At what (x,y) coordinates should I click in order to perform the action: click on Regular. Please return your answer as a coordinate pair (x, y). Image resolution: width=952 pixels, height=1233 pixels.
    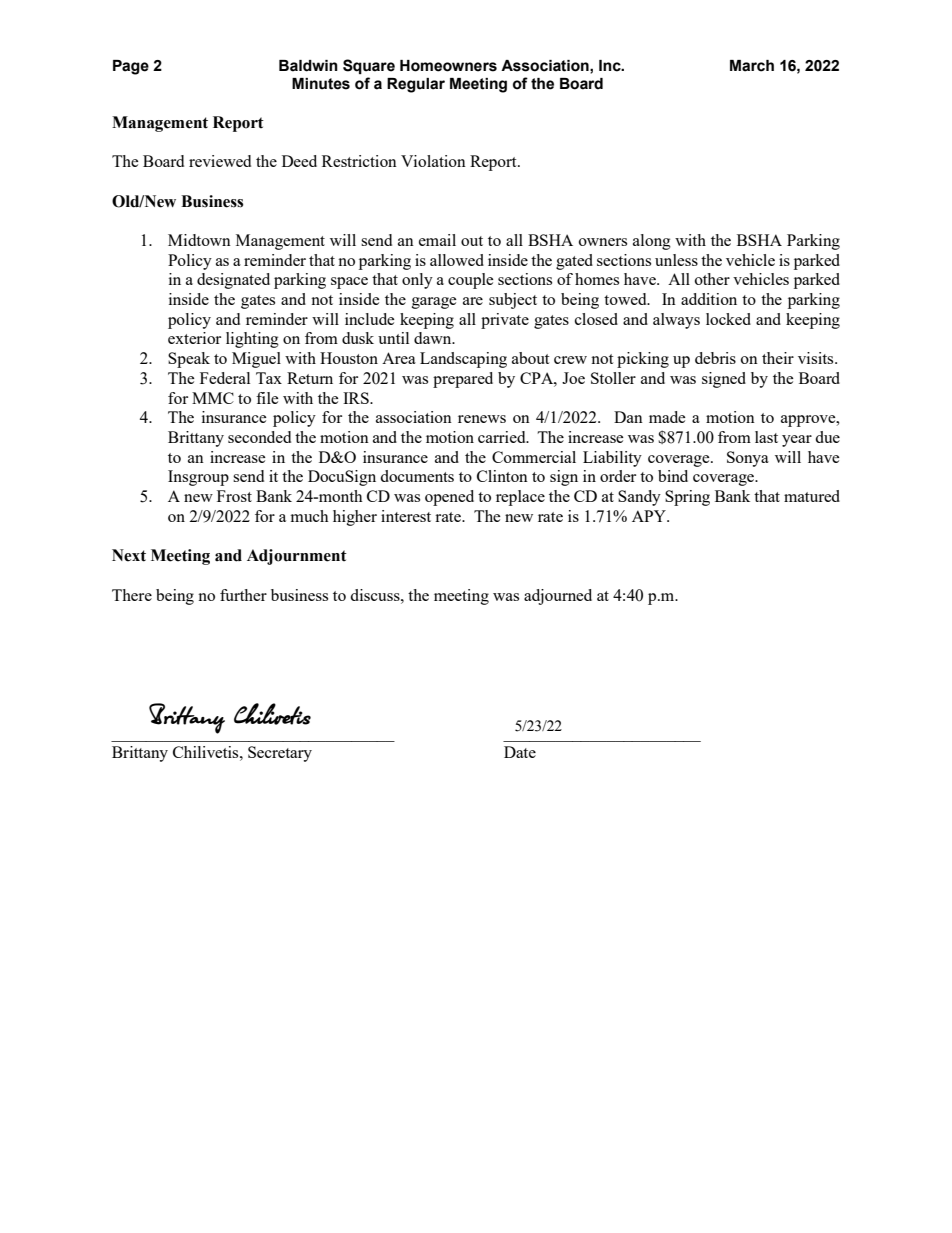
    Looking at the image, I should click on (416, 85).
